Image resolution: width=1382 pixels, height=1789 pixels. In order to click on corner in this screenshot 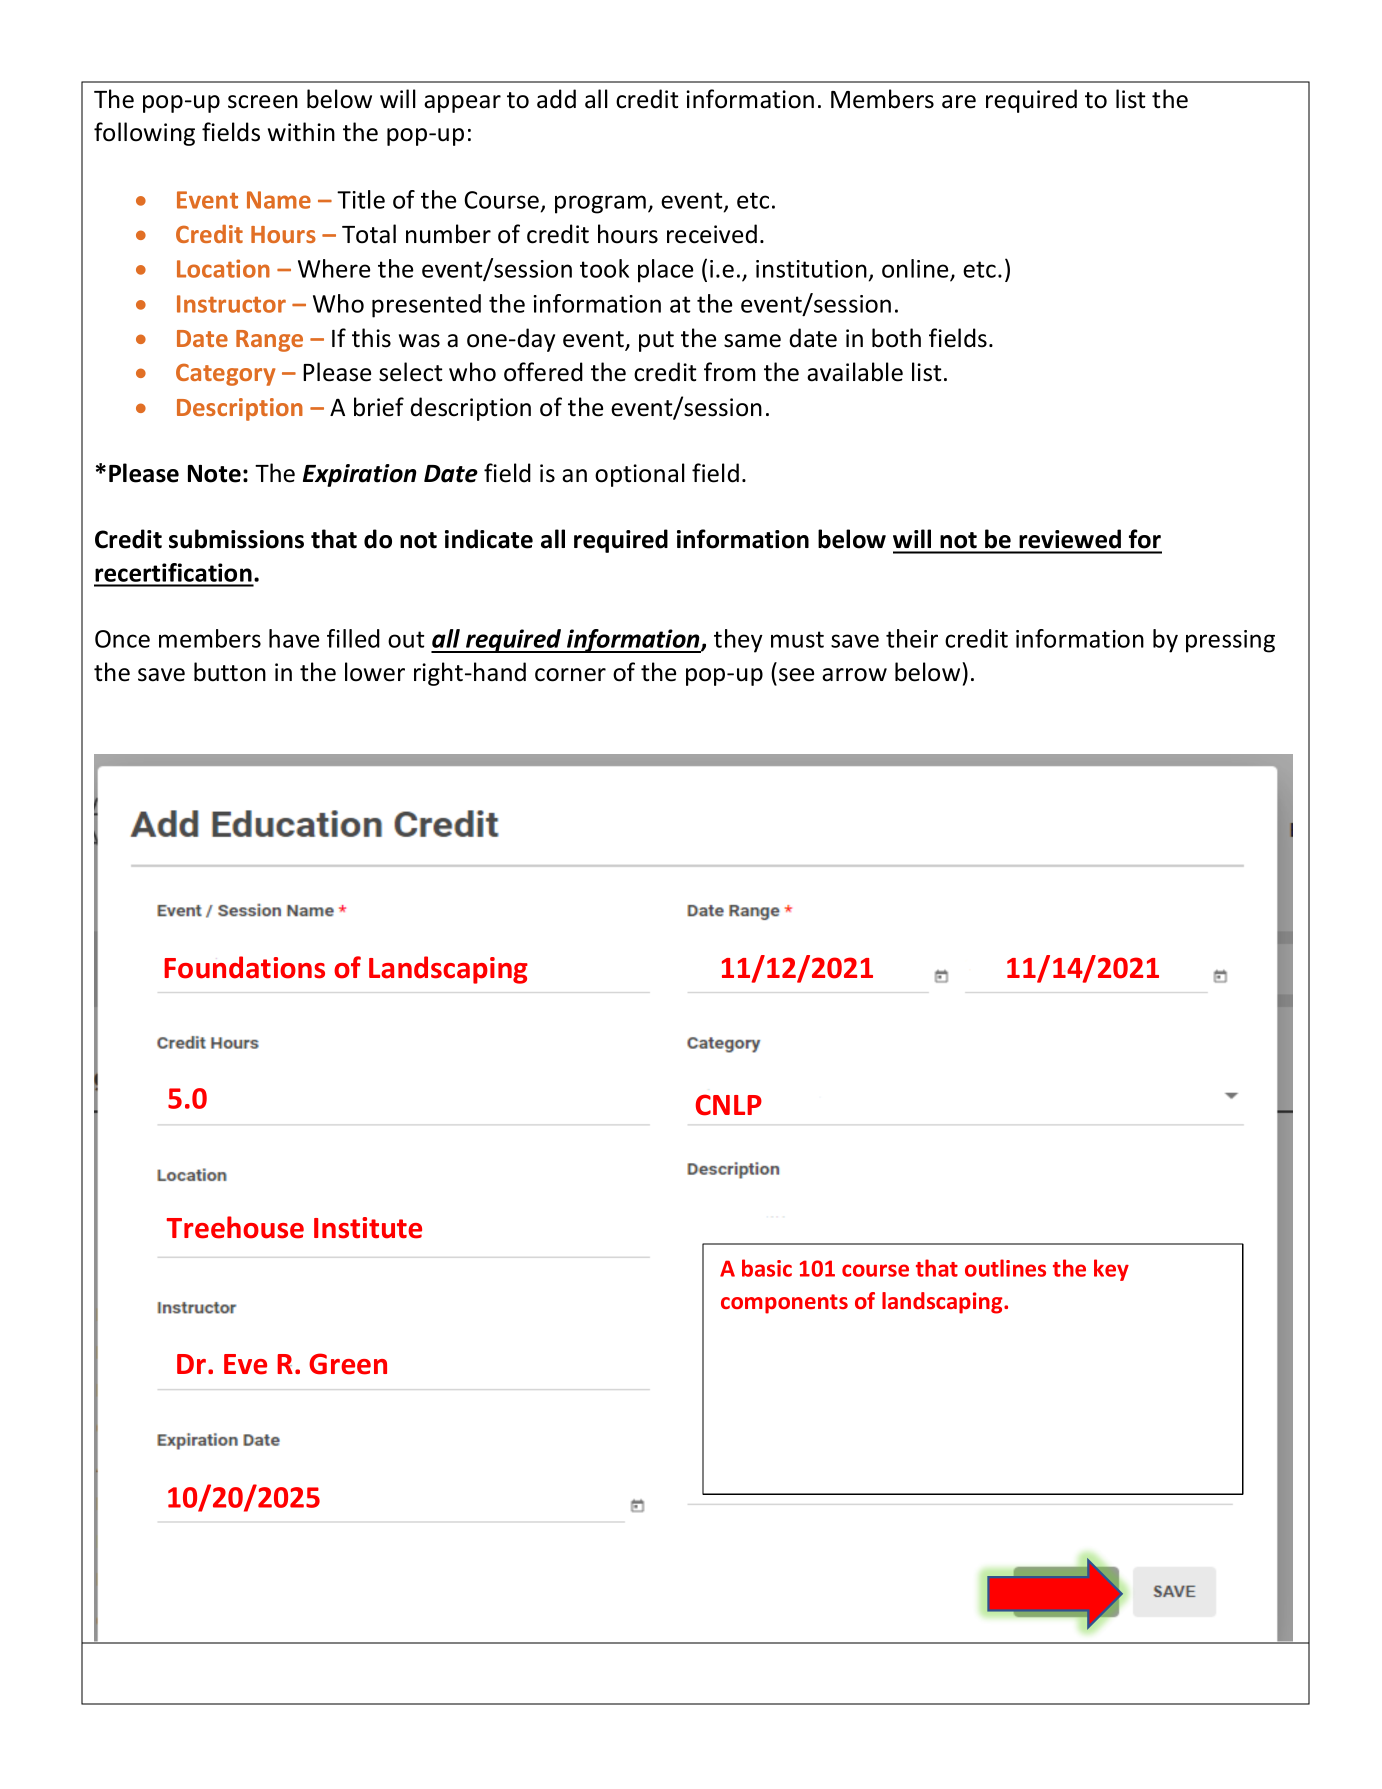, I will do `click(570, 675)`.
